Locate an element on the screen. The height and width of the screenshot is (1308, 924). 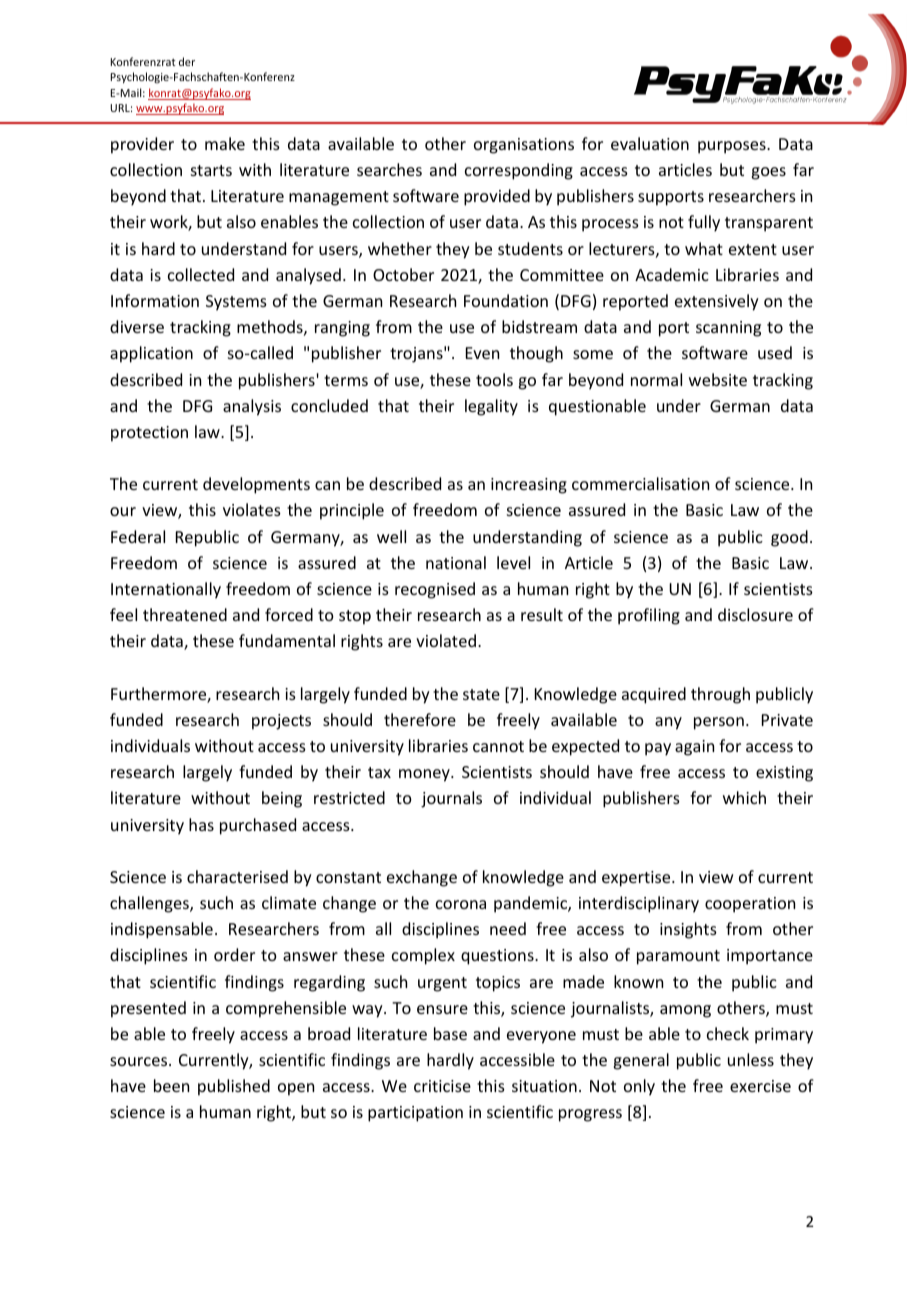
disclosure is located at coordinates (755, 614).
